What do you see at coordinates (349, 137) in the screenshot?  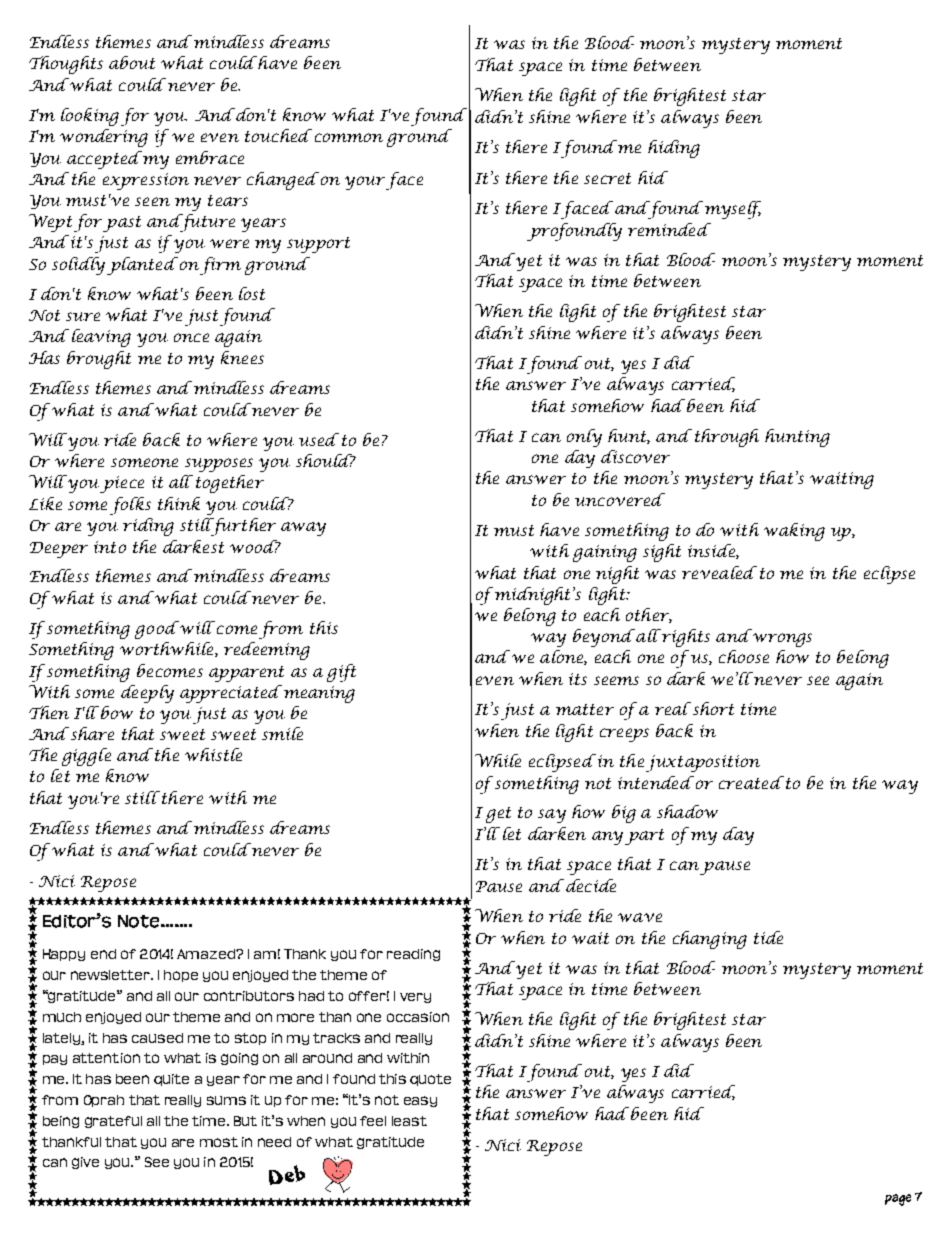 I see `common` at bounding box center [349, 137].
